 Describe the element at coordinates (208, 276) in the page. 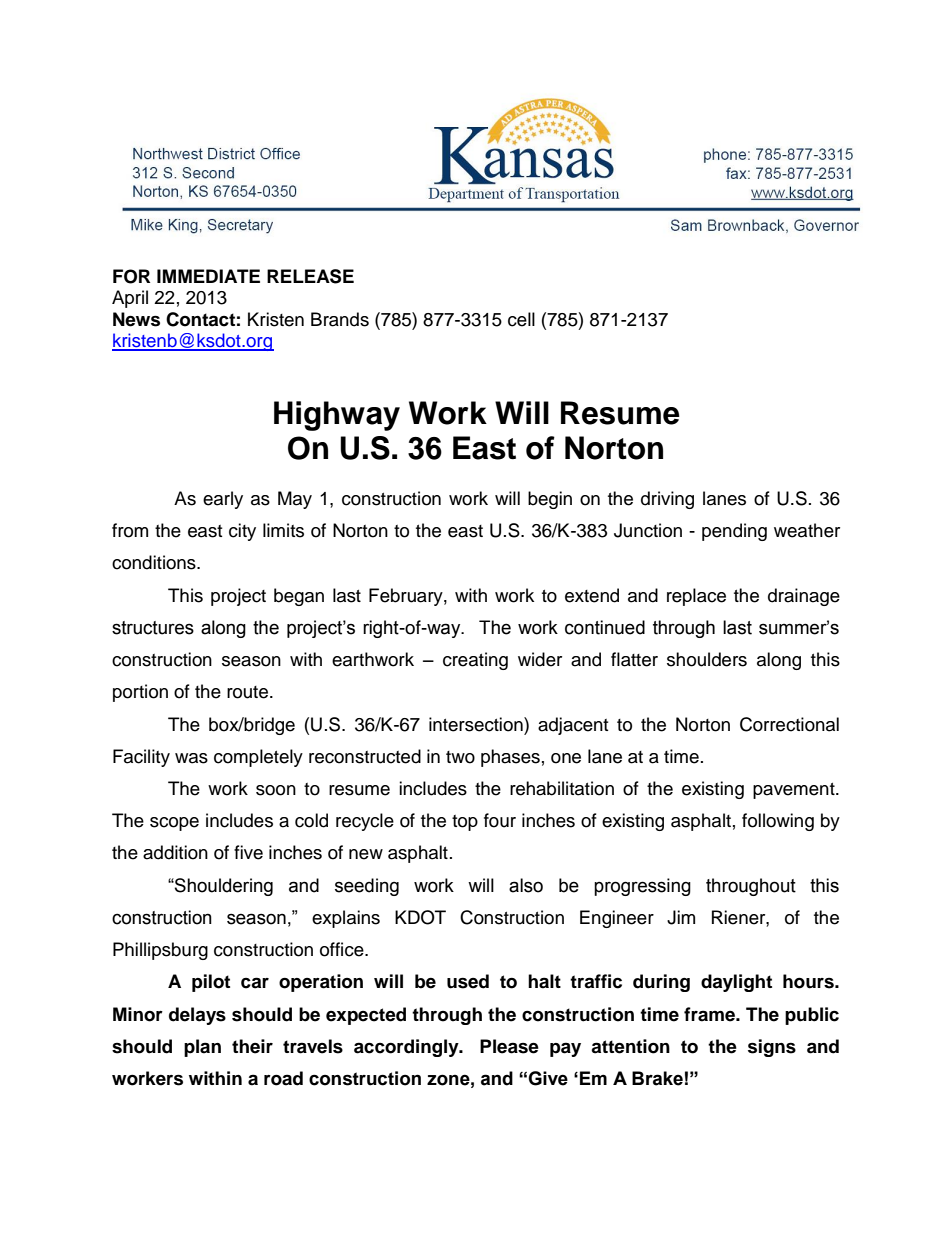

I see `IMMEDIATE` at that location.
